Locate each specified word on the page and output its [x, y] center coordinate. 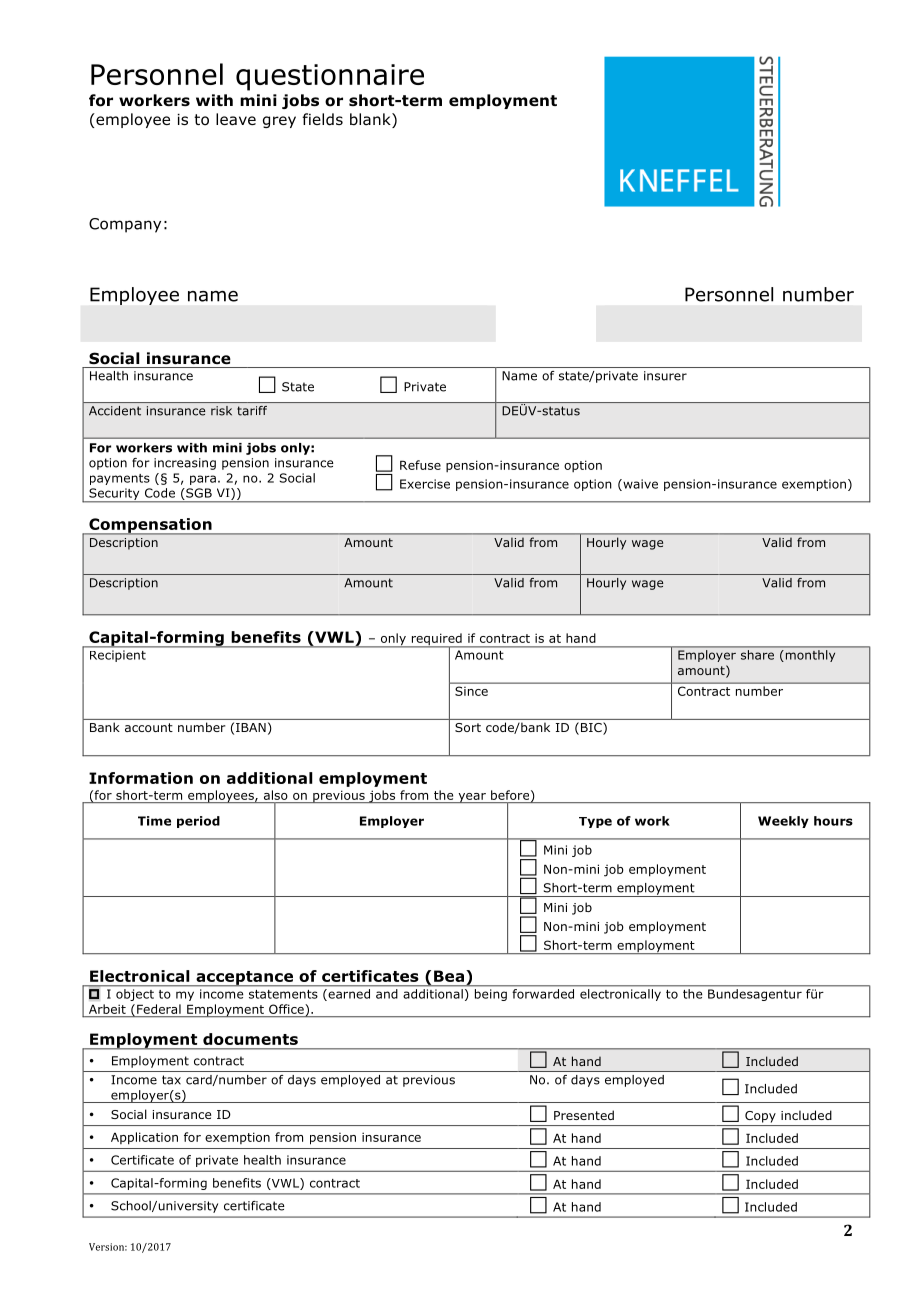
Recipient [118, 656]
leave [236, 119]
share [757, 655]
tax [171, 1080]
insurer [665, 376]
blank [371, 120]
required [436, 640]
